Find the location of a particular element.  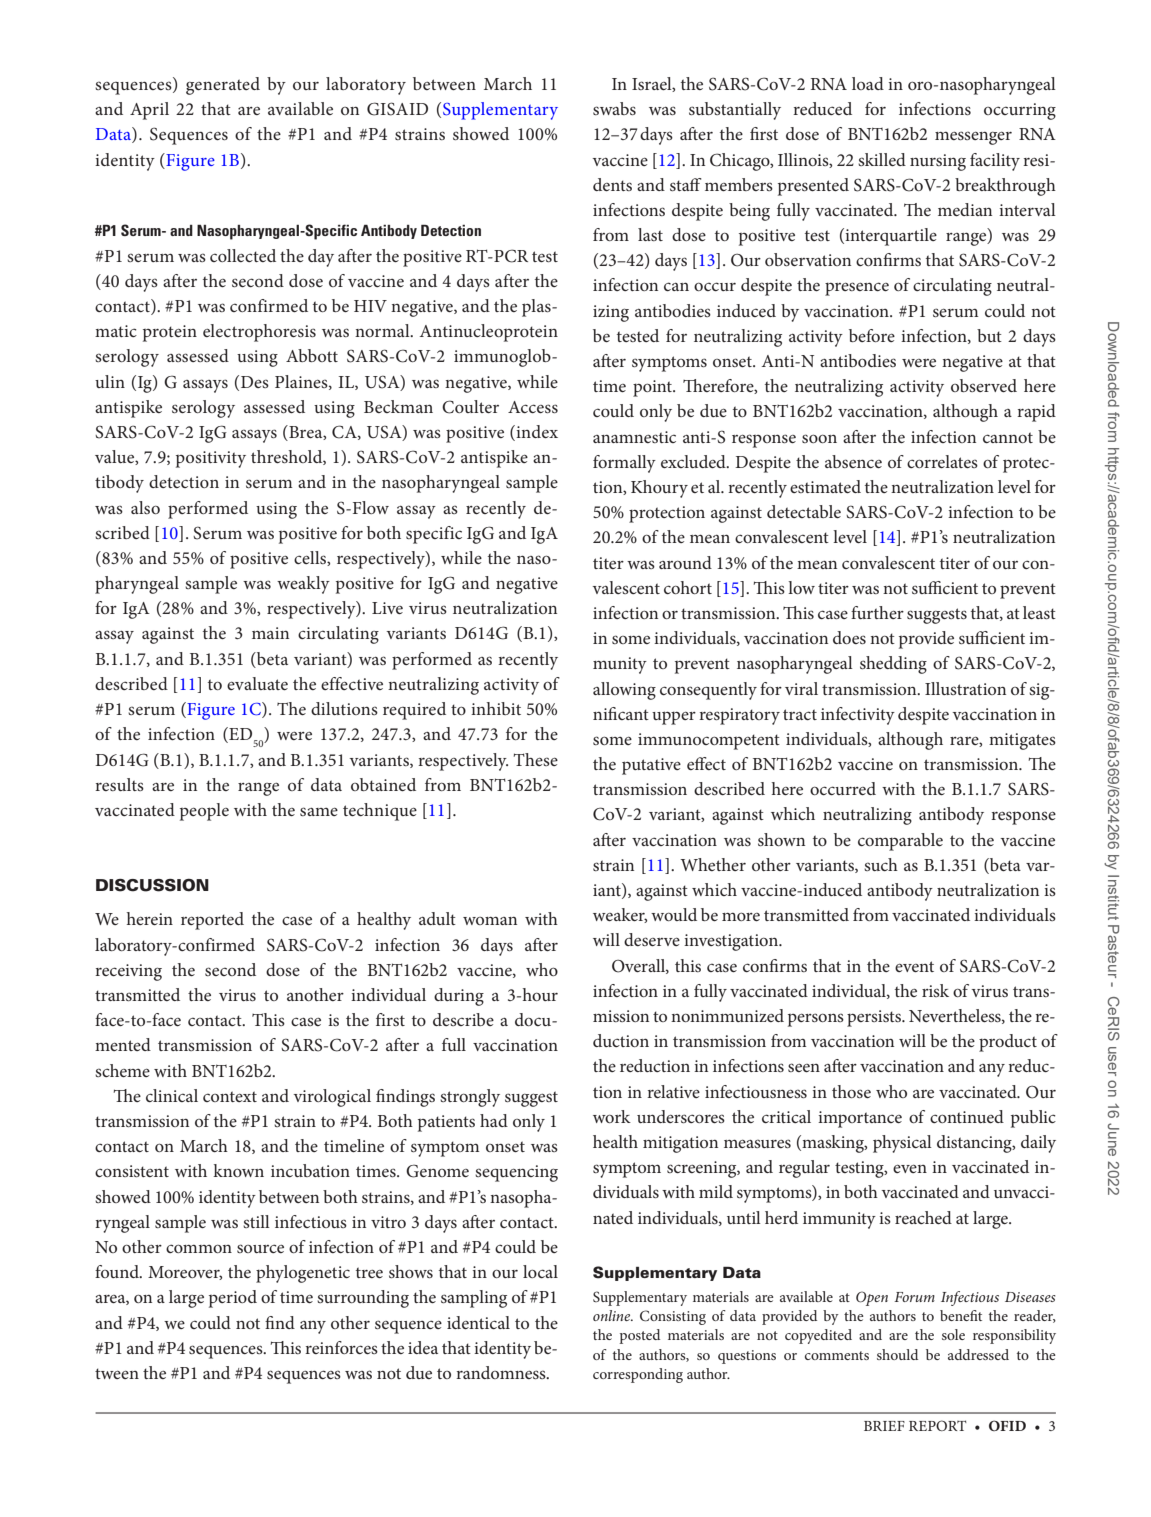

further is located at coordinates (877, 612).
